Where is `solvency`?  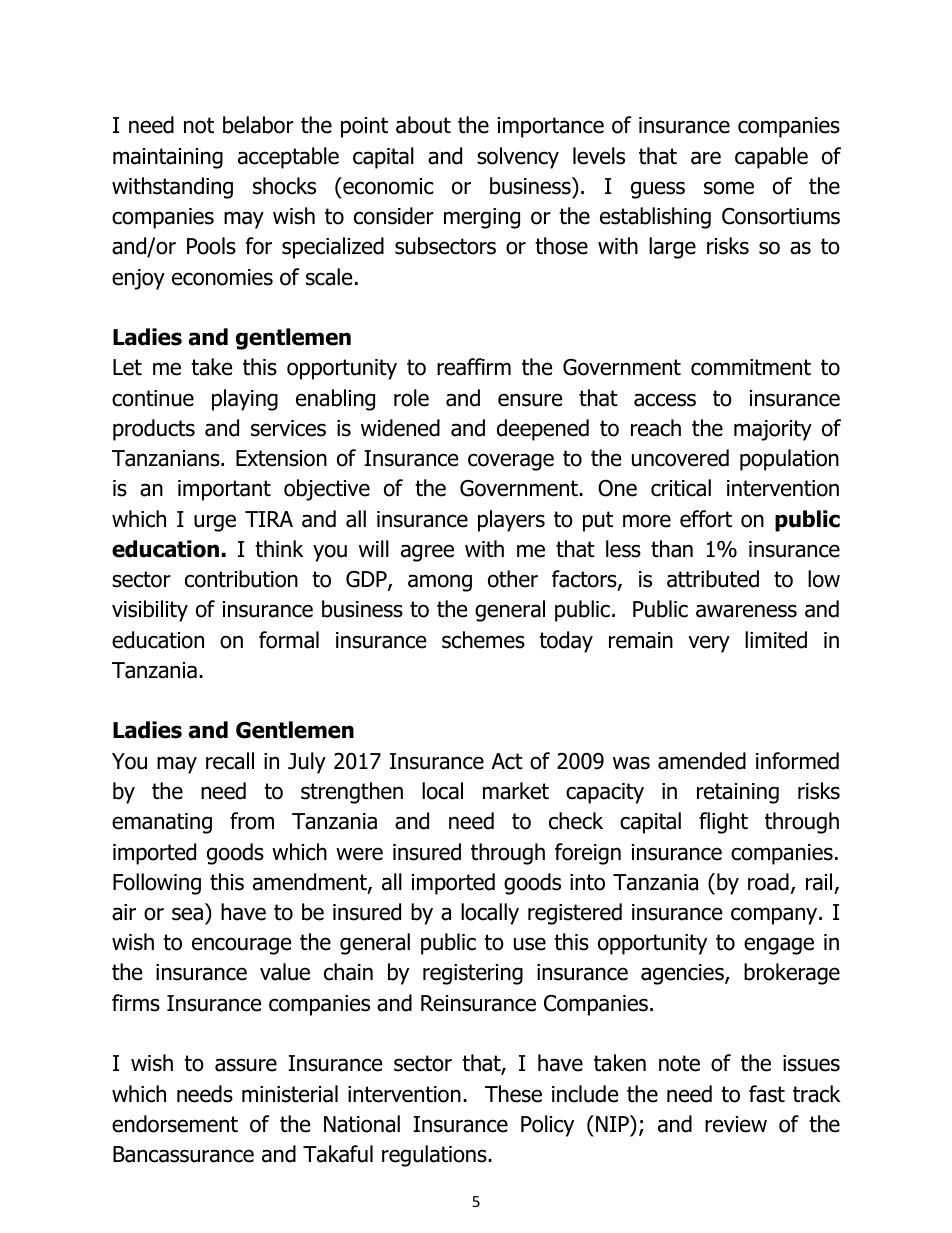 solvency is located at coordinates (518, 158).
